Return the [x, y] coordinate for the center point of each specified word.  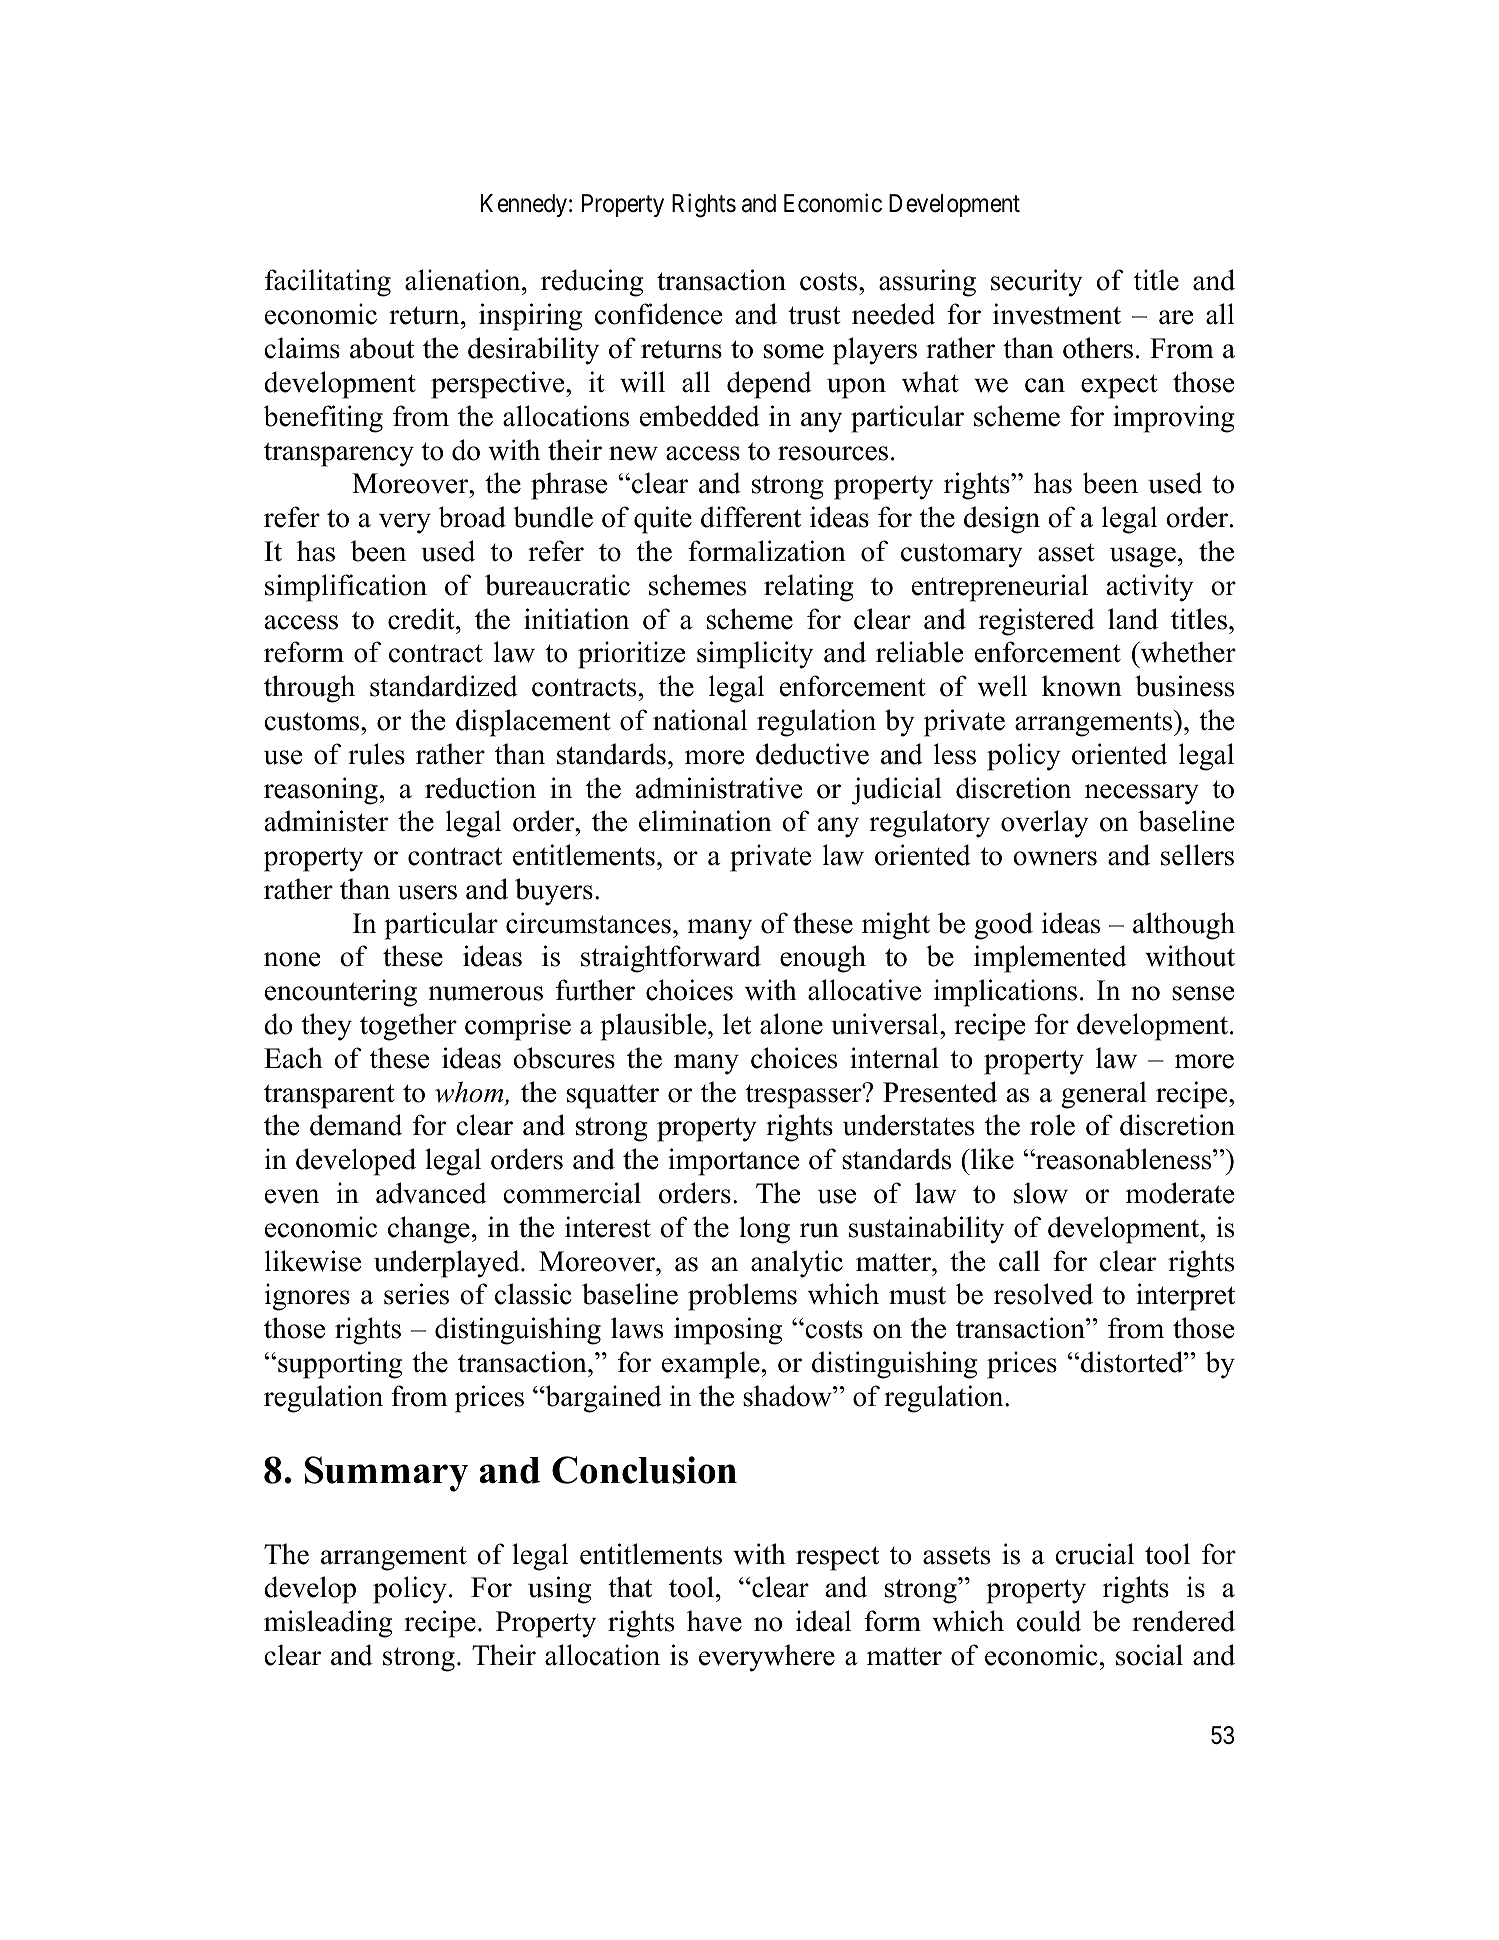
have [714, 1621]
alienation [464, 280]
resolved [1043, 1294]
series [416, 1294]
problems [742, 1297]
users [427, 892]
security [1037, 283]
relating [809, 588]
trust [814, 315]
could [1049, 1621]
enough [823, 959]
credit [422, 619]
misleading [328, 1624]
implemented [1050, 959]
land [1133, 619]
